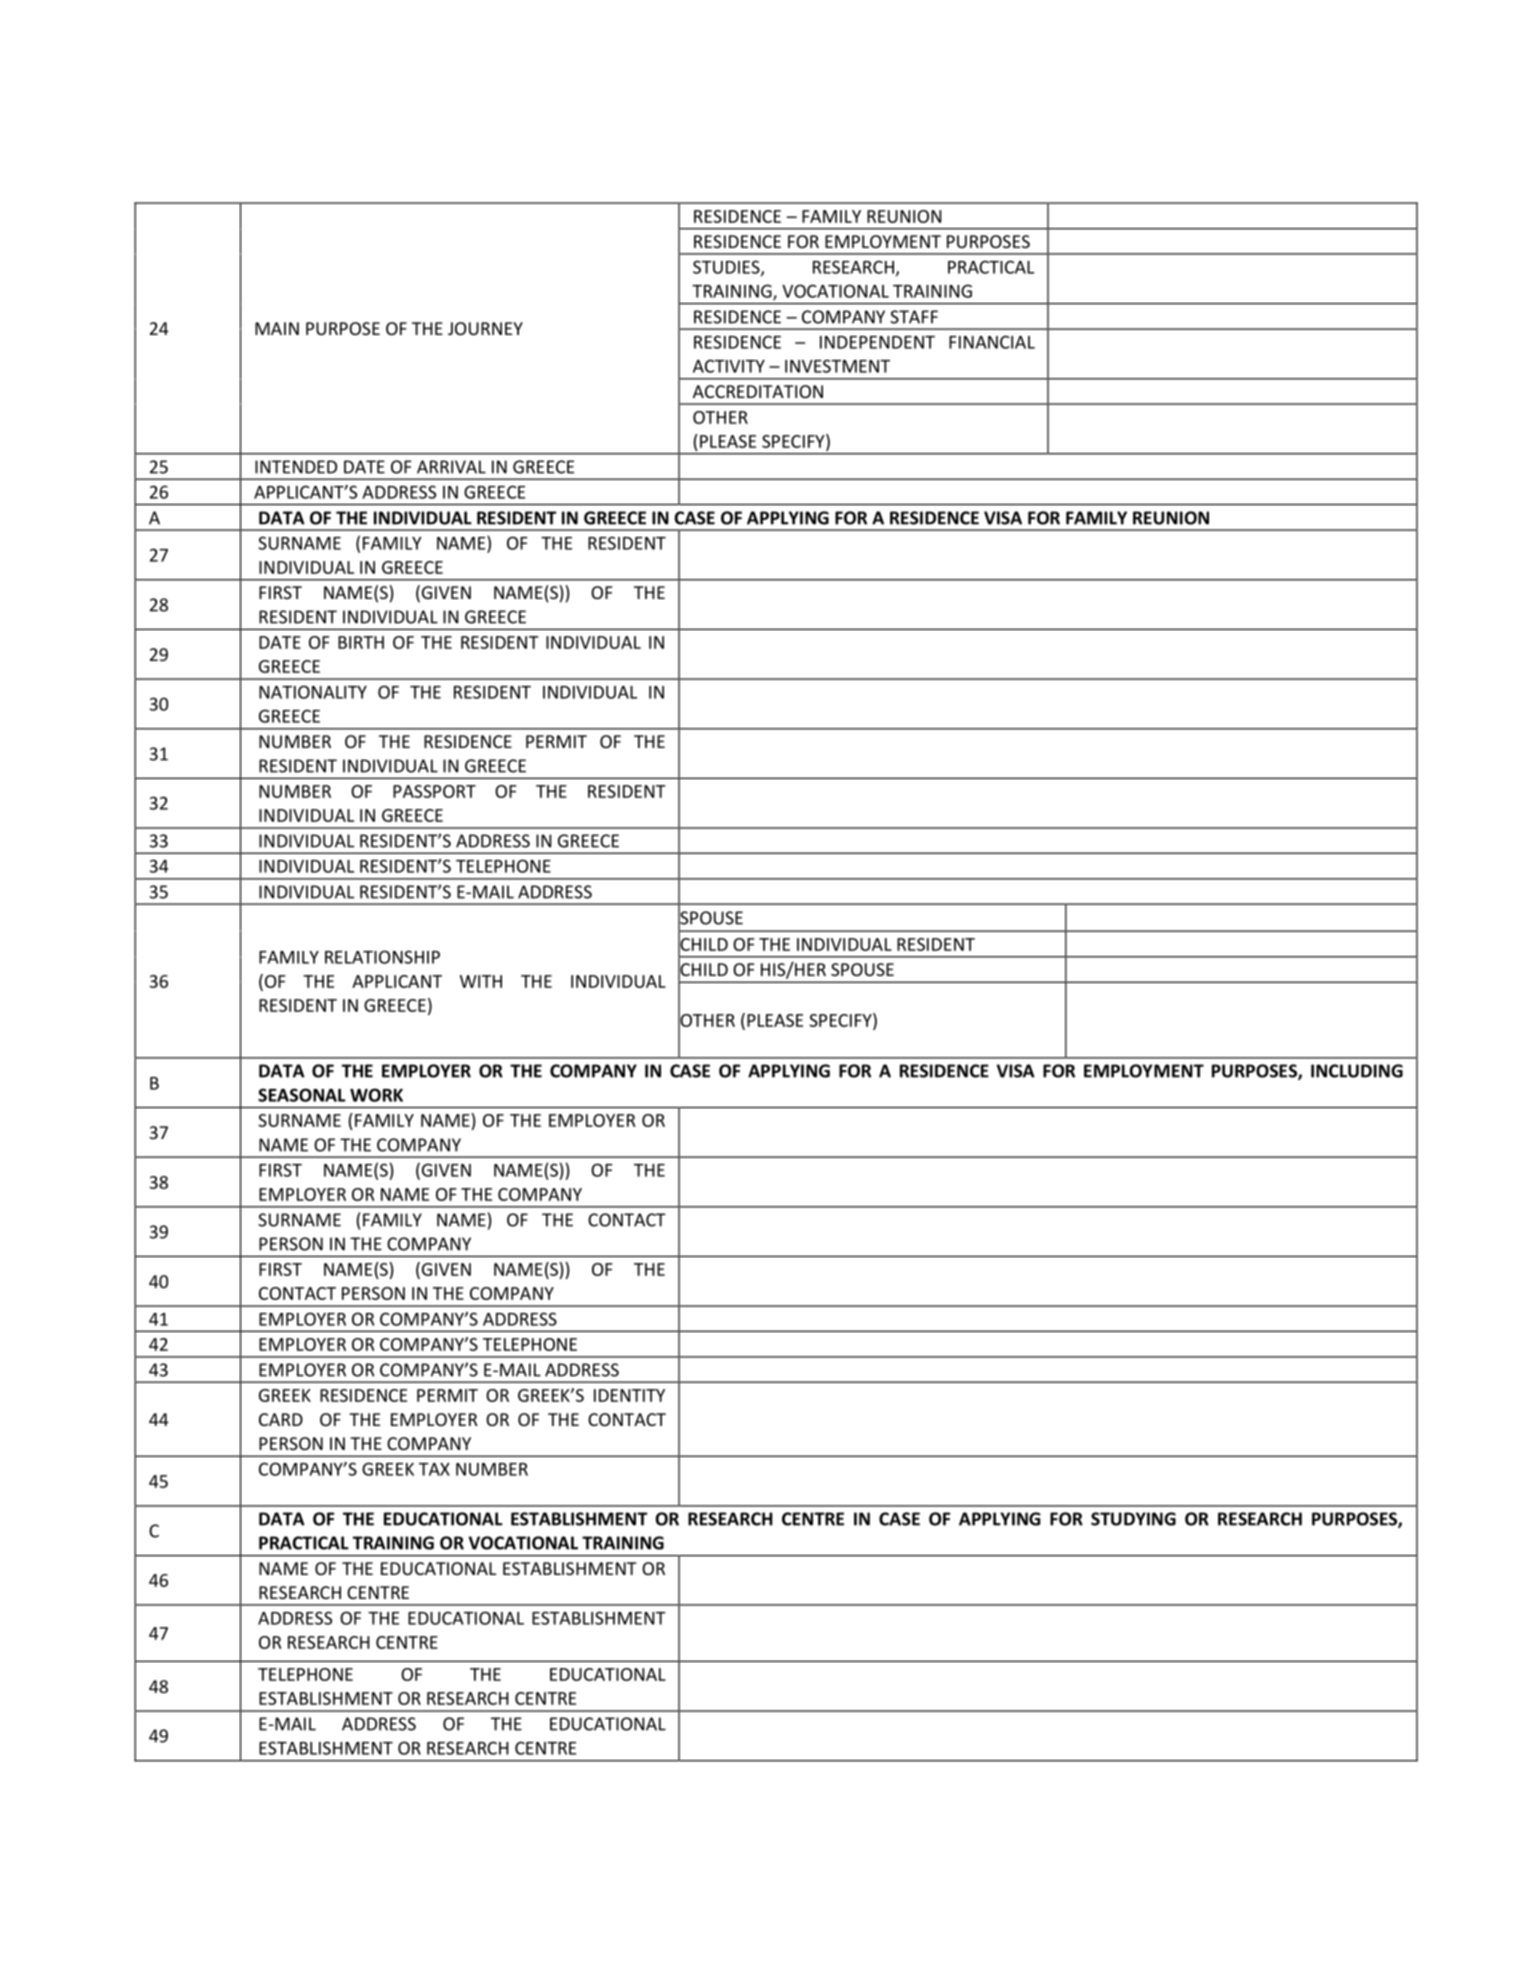 Image resolution: width=1516 pixels, height=1962 pixels. I want to click on RELATIONSHIP, so click(382, 957).
